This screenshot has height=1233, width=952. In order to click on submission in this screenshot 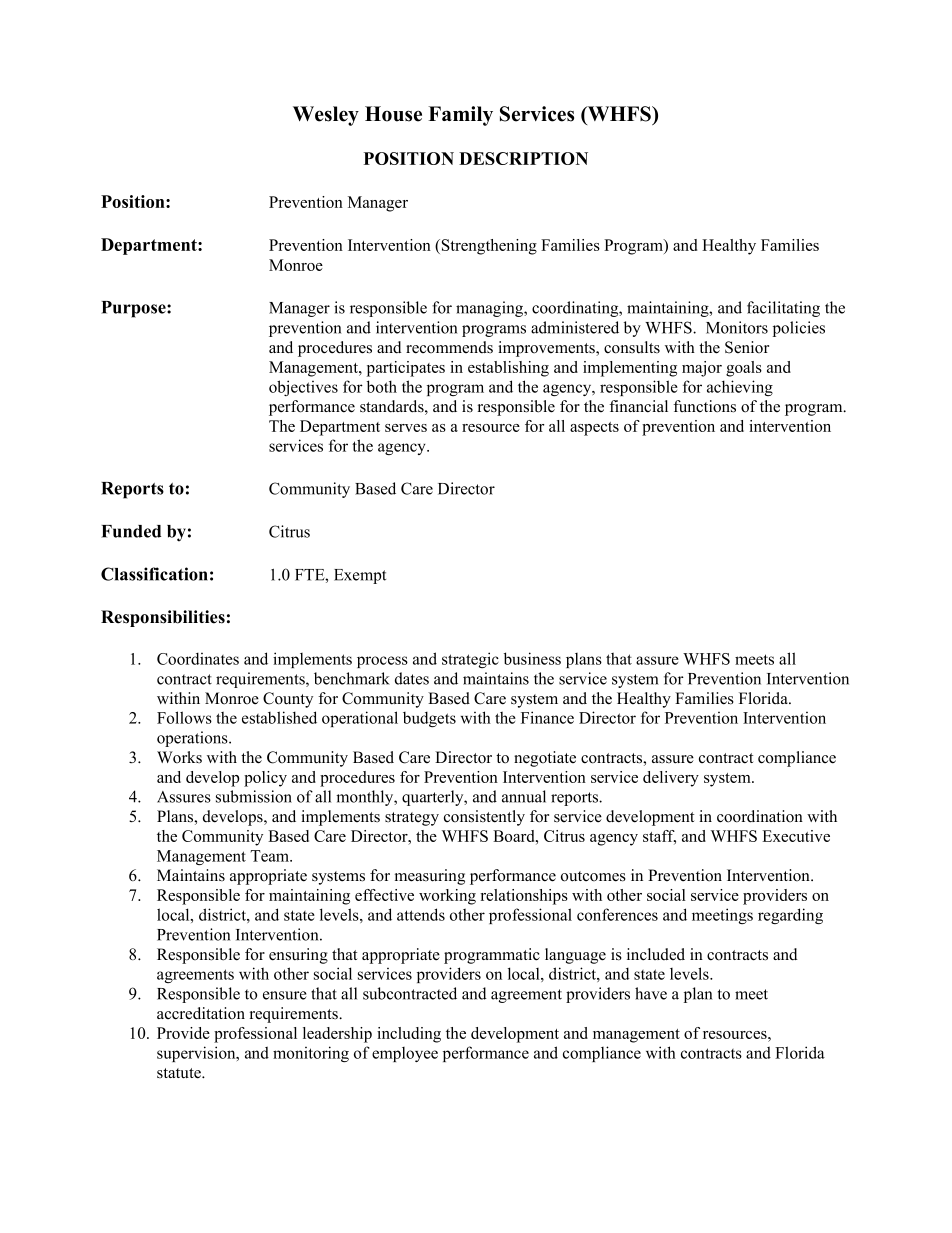, I will do `click(254, 796)`.
